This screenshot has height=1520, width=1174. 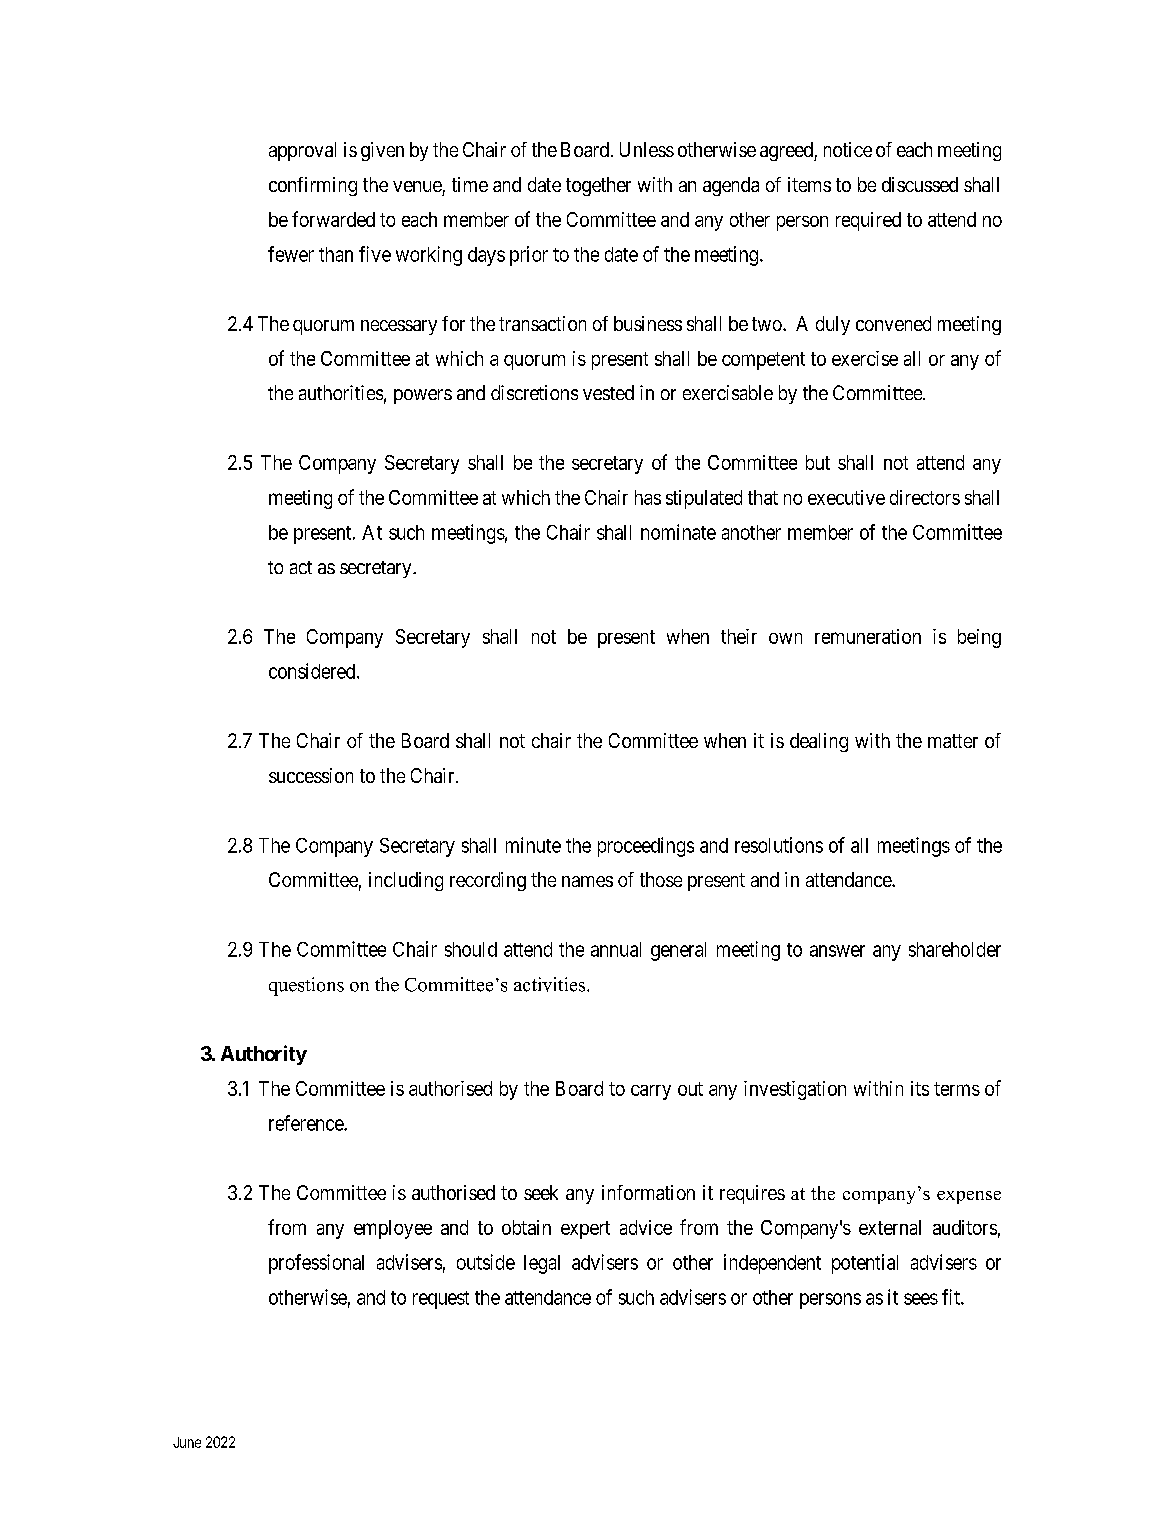 I want to click on together, so click(x=598, y=186).
